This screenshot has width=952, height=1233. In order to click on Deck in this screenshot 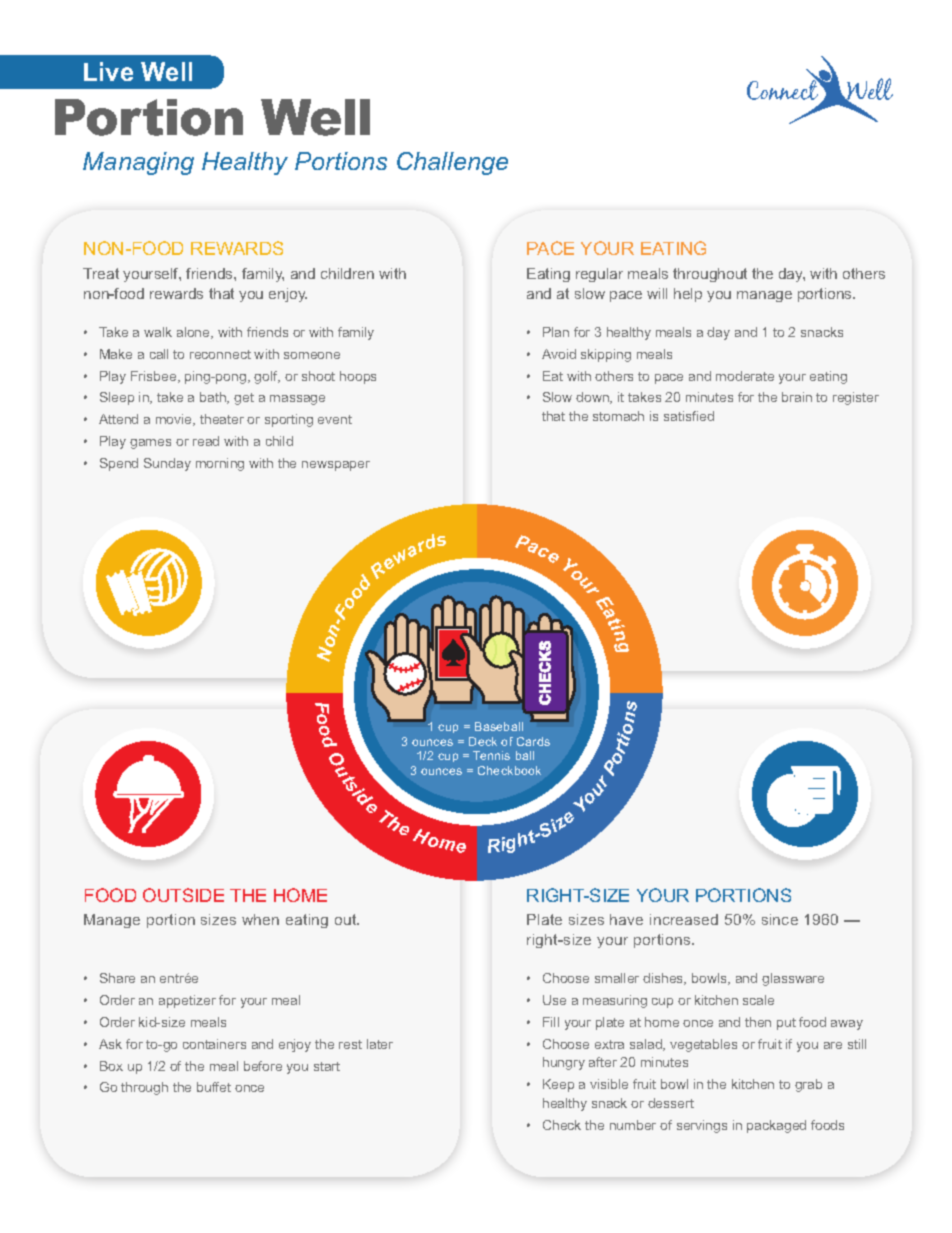, I will do `click(483, 741)`.
